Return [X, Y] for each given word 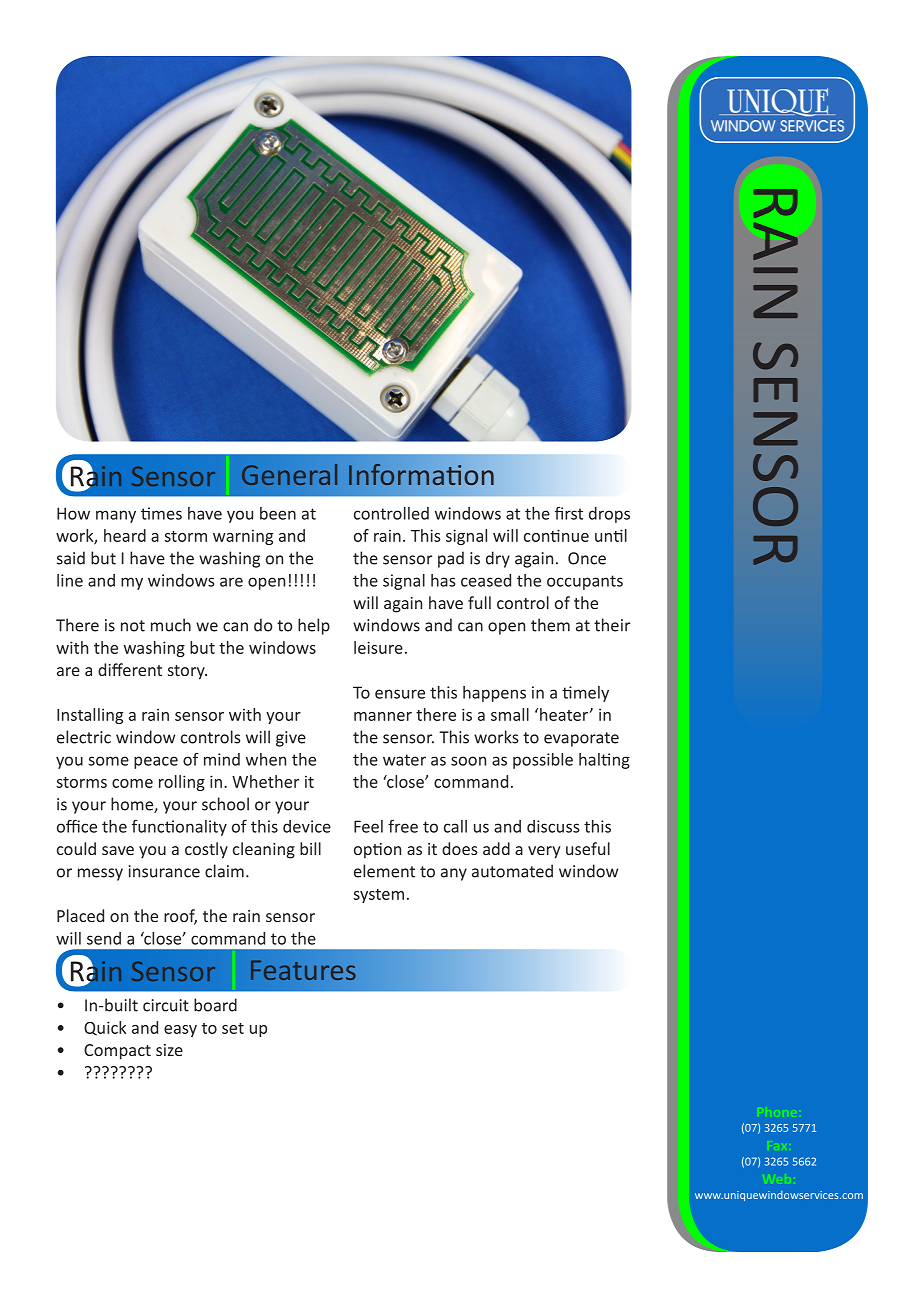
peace [156, 762]
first [569, 513]
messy [100, 874]
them [550, 625]
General [289, 474]
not [133, 626]
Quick [105, 1028]
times [161, 513]
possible [543, 761]
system [378, 896]
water [404, 760]
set [233, 1028]
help [314, 626]
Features [303, 970]
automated [512, 871]
